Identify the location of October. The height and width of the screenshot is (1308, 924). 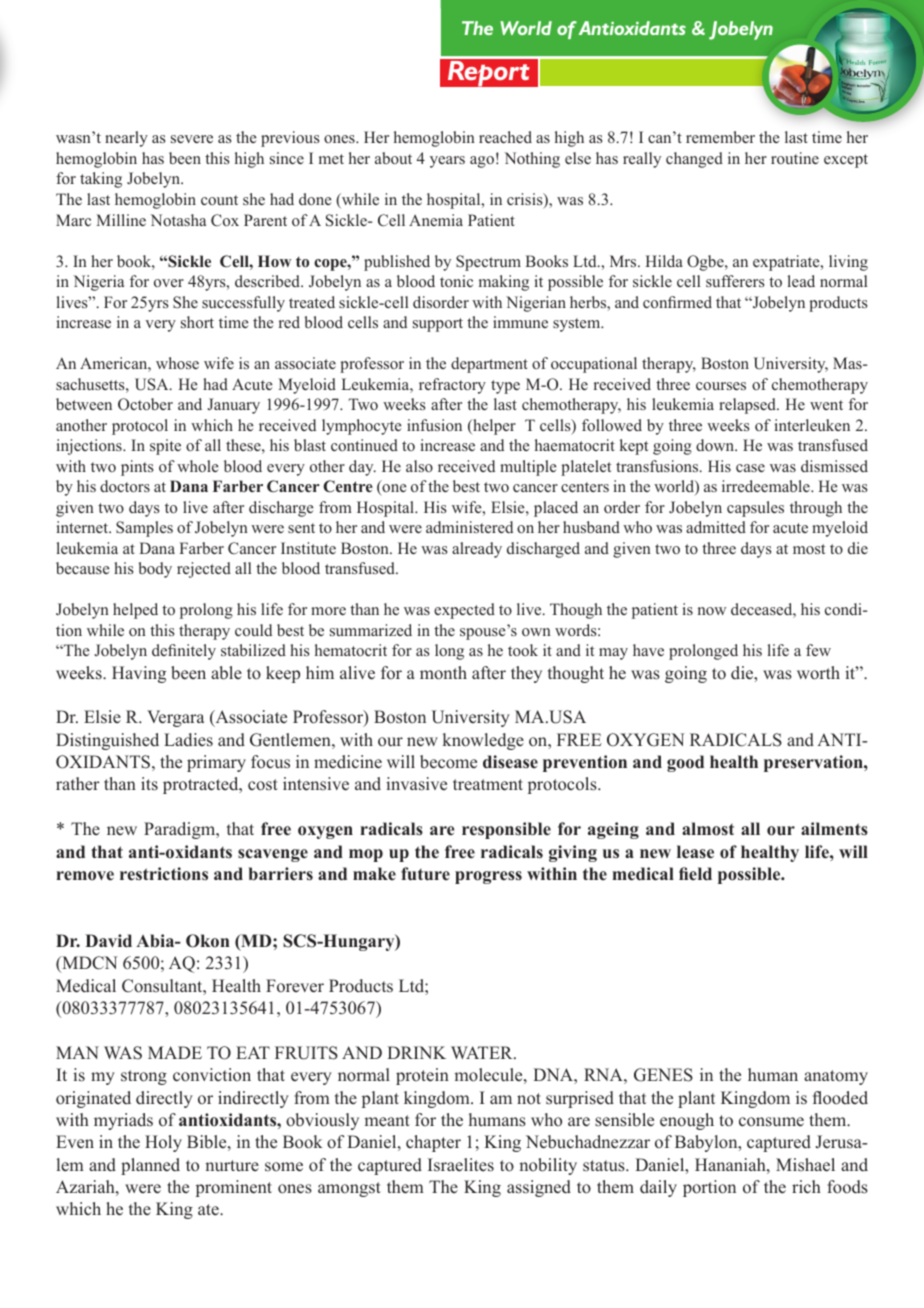
(145, 404).
